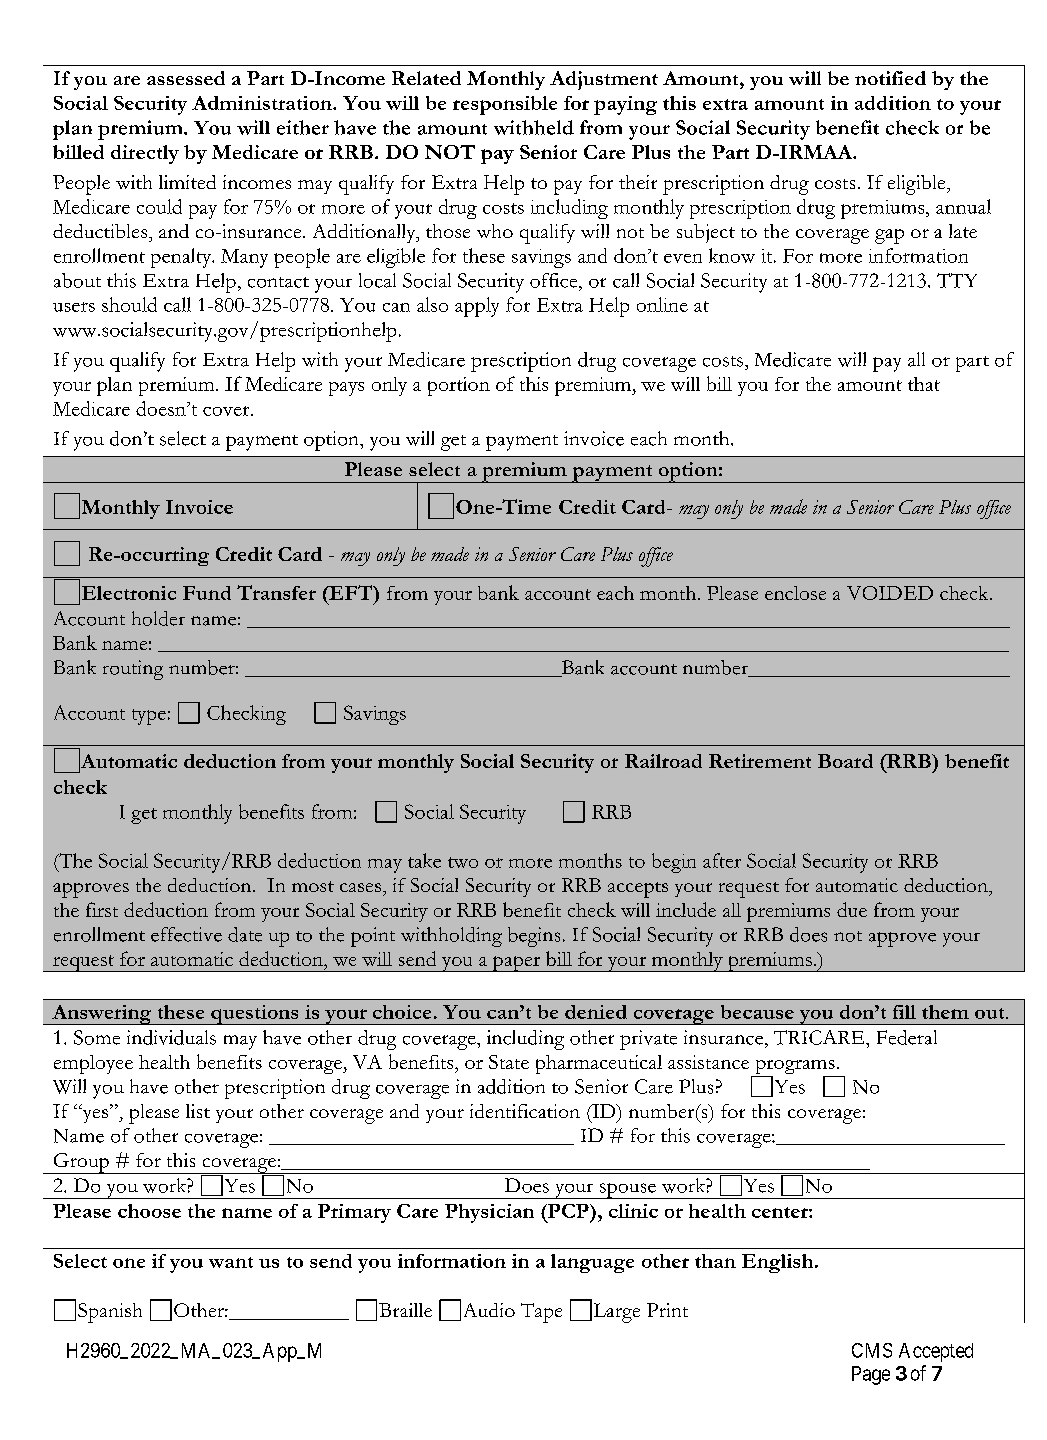  What do you see at coordinates (541, 1313) in the screenshot?
I see `Tape` at bounding box center [541, 1313].
